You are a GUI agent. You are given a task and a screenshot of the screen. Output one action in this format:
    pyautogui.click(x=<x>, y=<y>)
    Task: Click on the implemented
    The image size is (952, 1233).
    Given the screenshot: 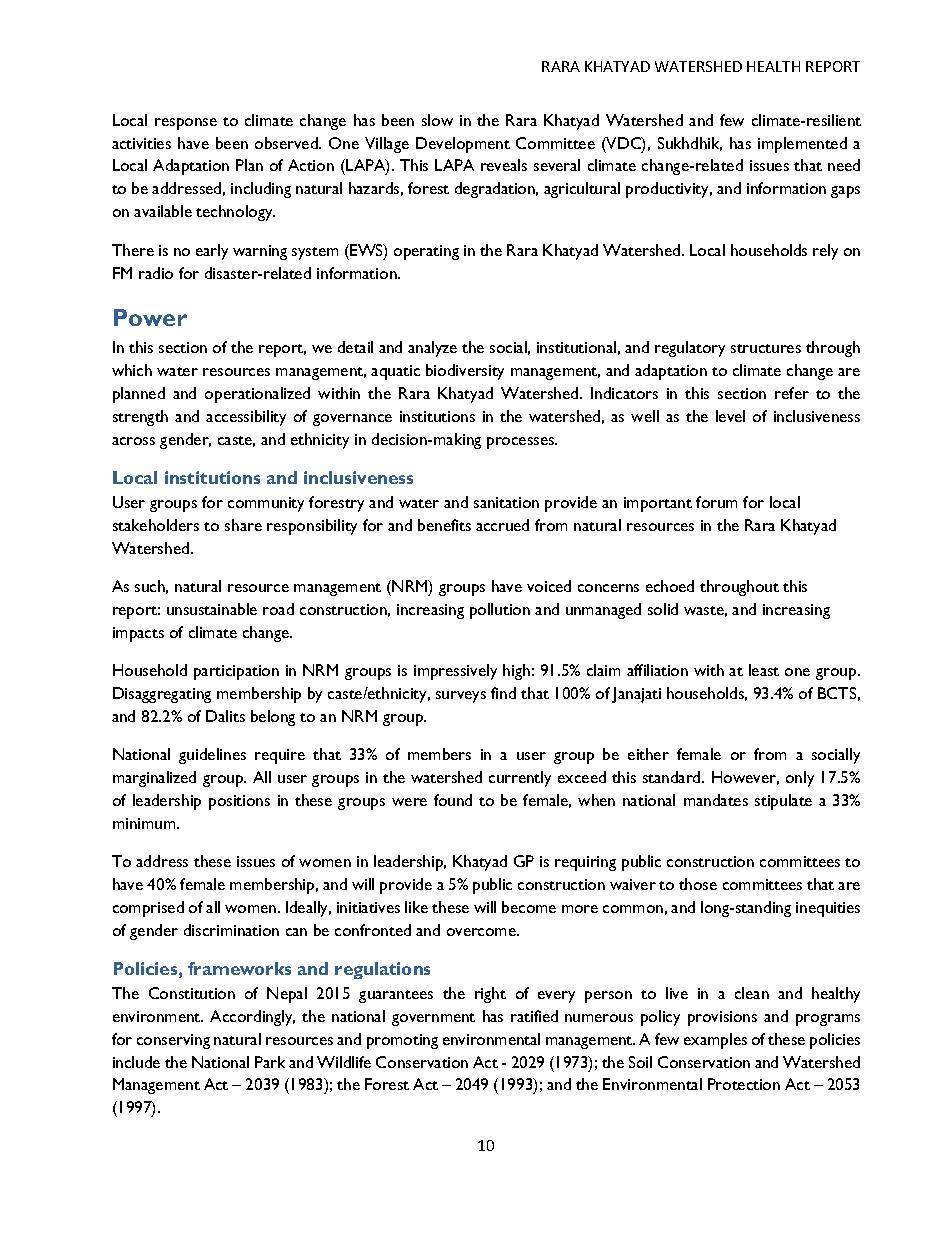 What is the action you would take?
    pyautogui.click(x=802, y=145)
